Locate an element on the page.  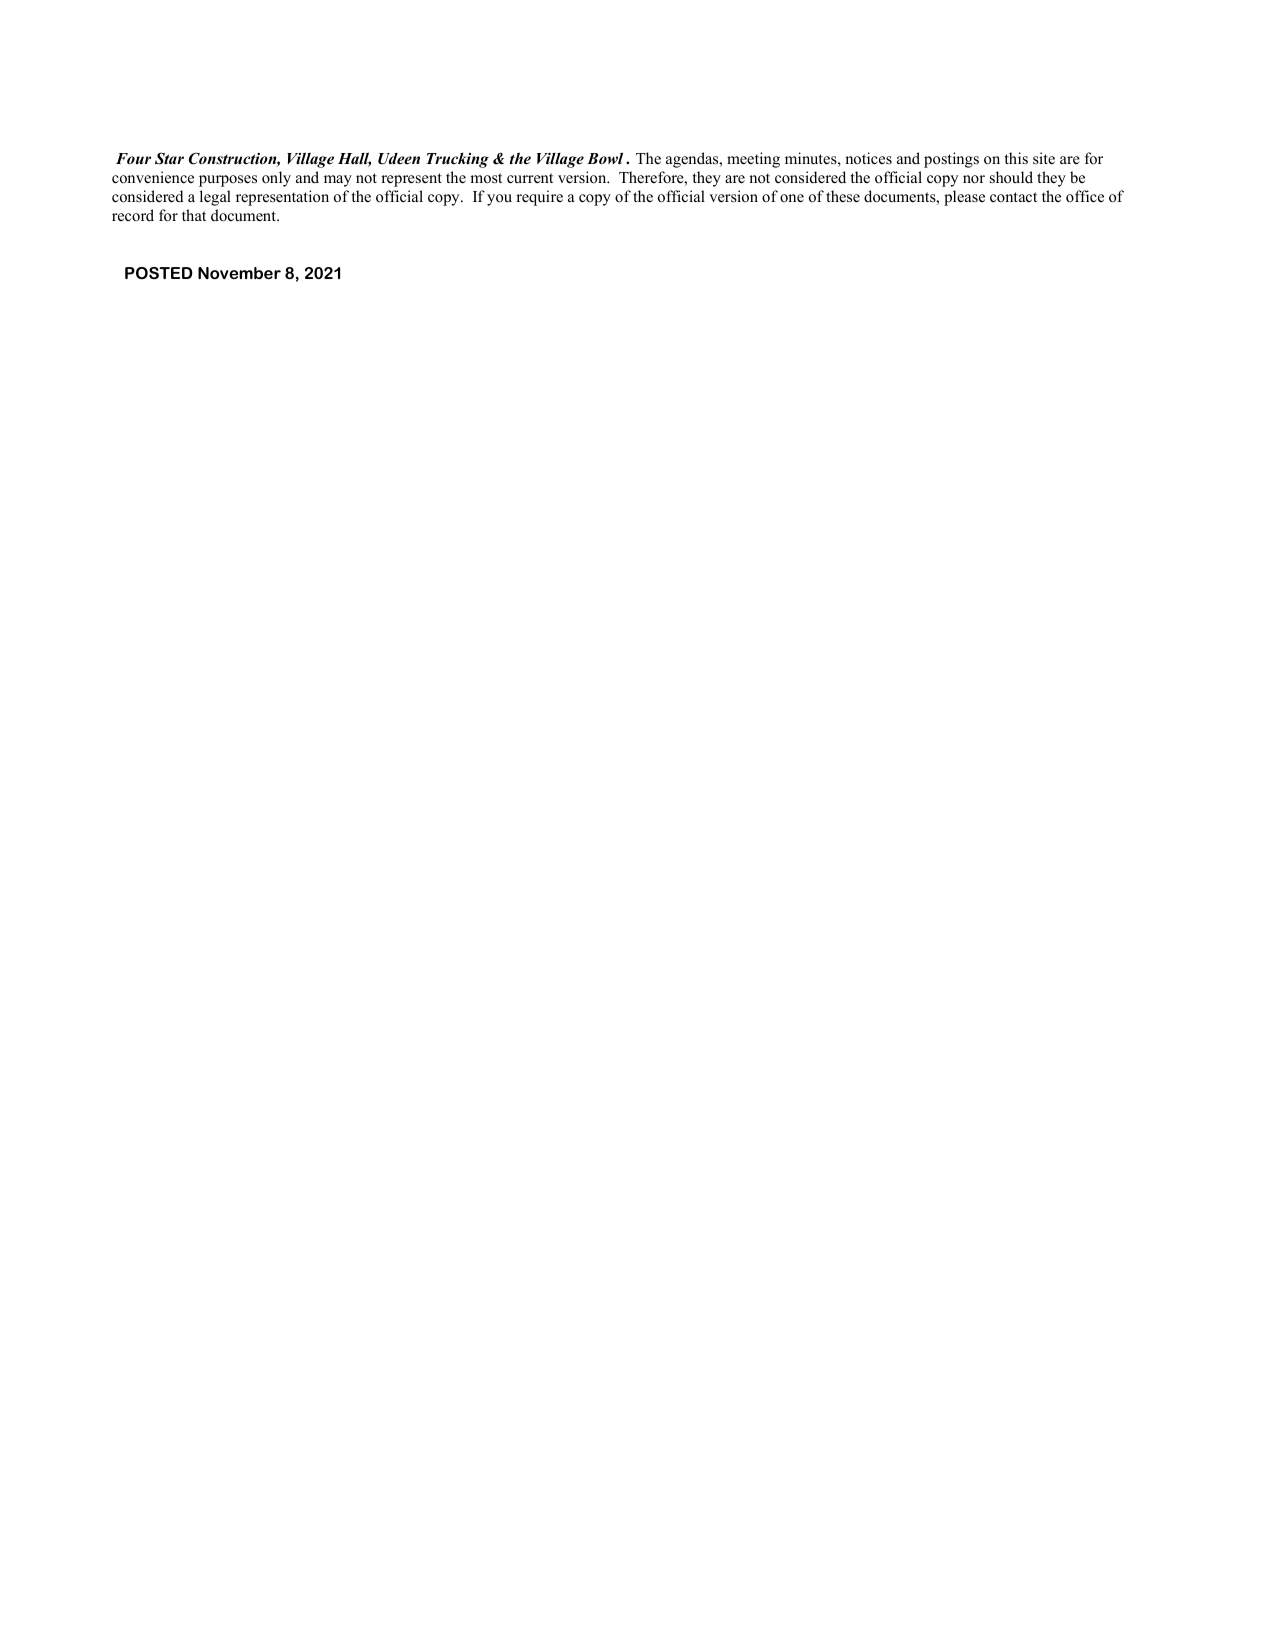
contact is located at coordinates (1013, 197).
